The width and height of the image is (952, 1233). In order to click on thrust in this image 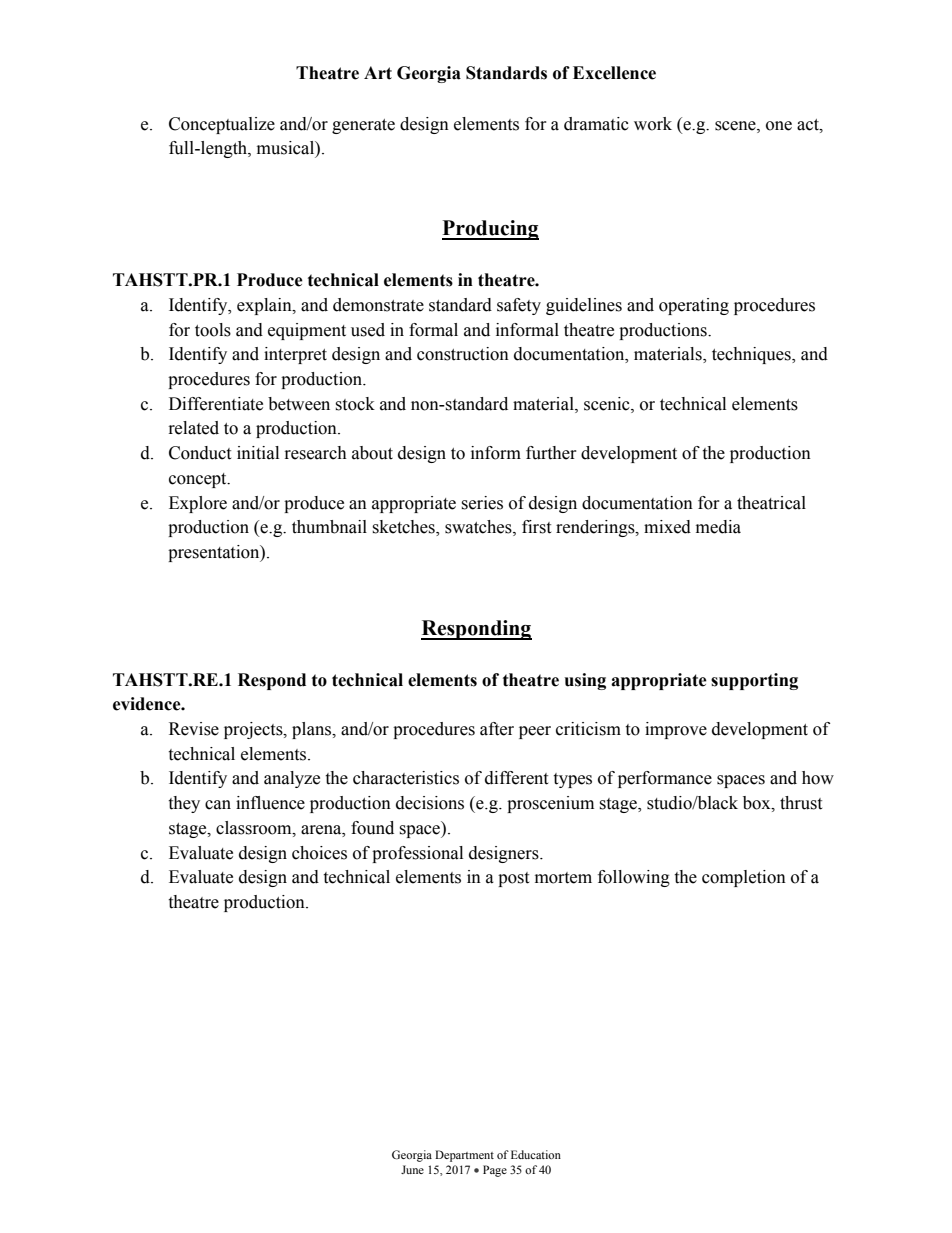, I will do `click(801, 803)`.
